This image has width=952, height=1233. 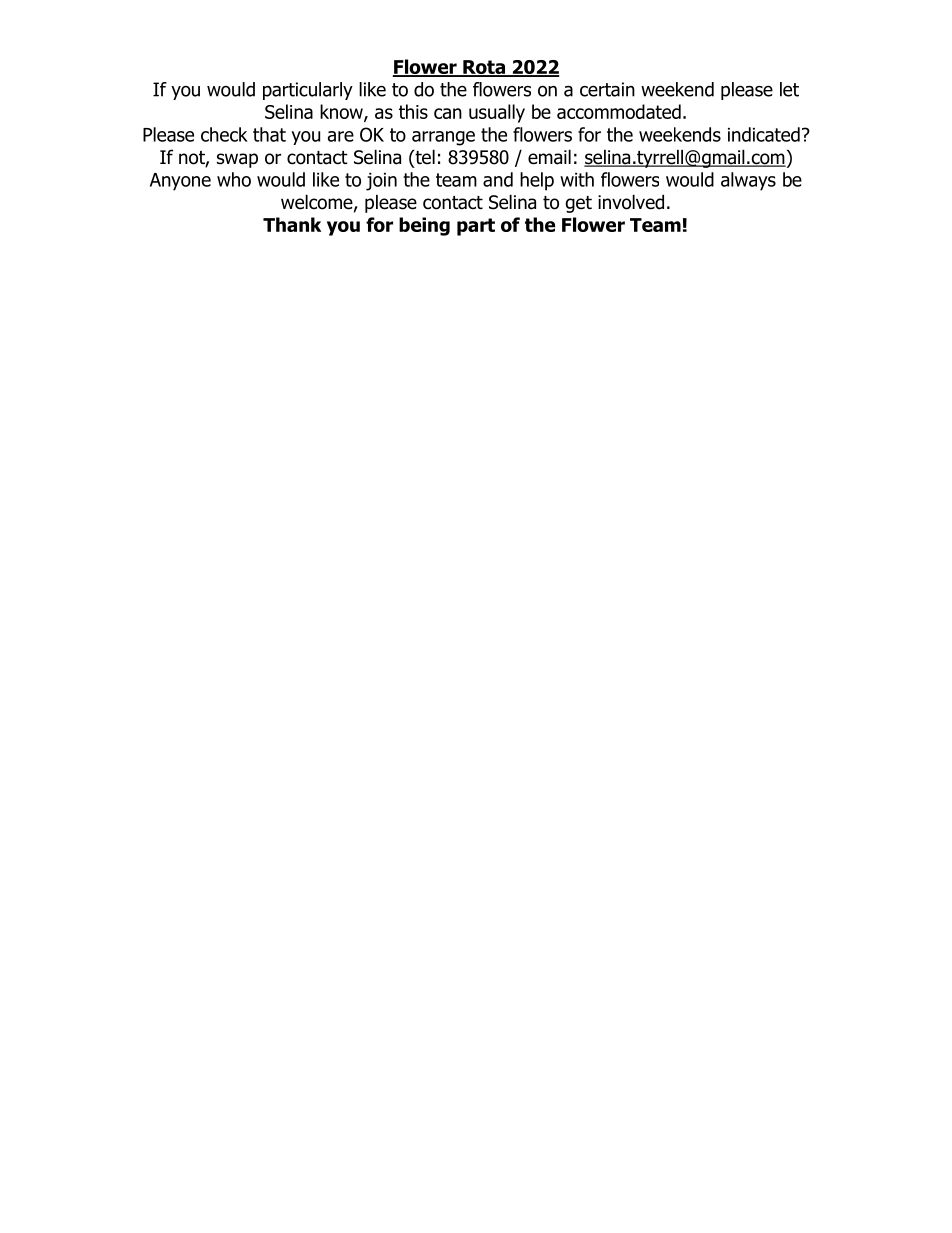 What do you see at coordinates (292, 224) in the image?
I see `Thank` at bounding box center [292, 224].
